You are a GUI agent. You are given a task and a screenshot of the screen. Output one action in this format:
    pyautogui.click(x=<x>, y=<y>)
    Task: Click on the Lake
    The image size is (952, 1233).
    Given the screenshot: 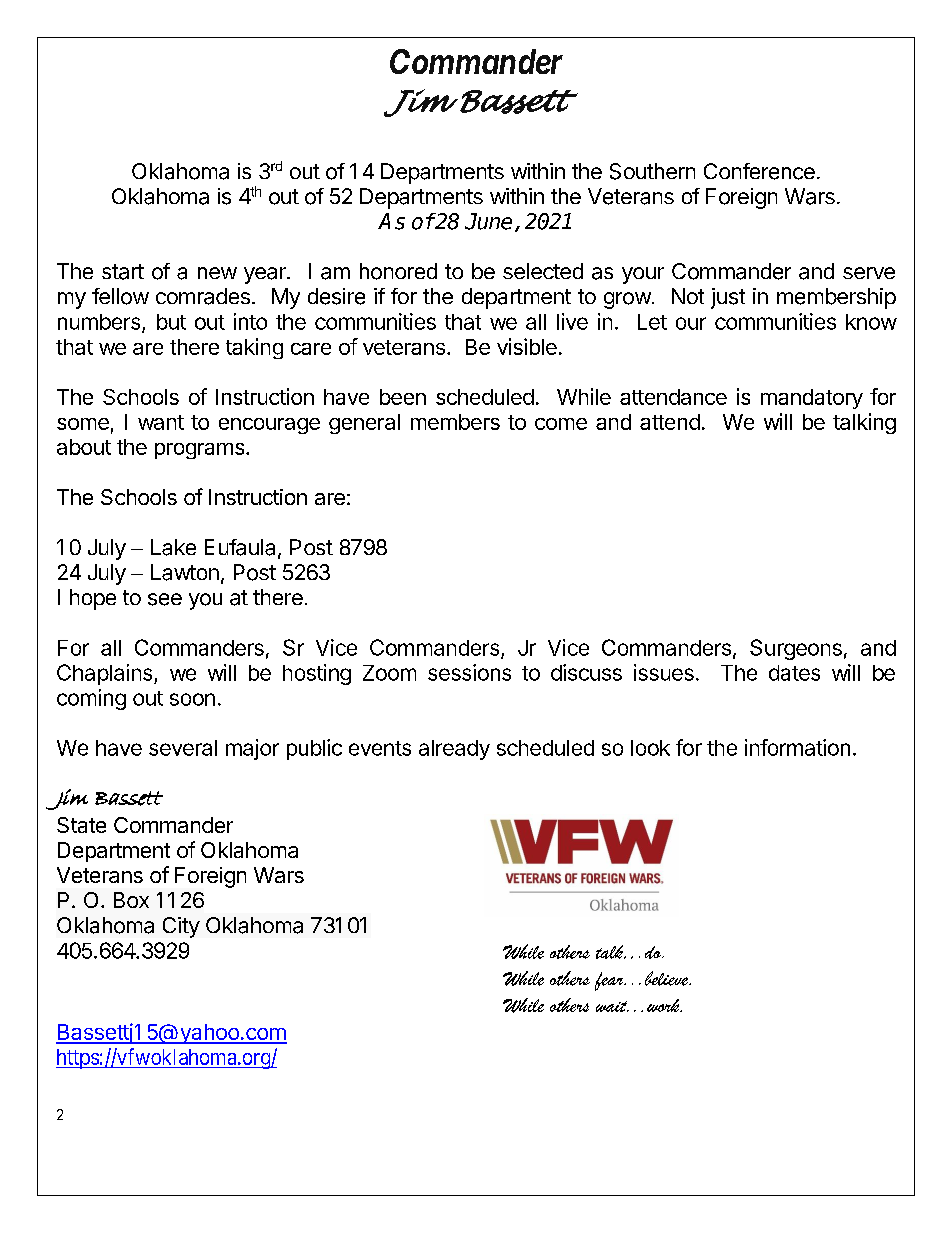 What is the action you would take?
    pyautogui.click(x=173, y=547)
